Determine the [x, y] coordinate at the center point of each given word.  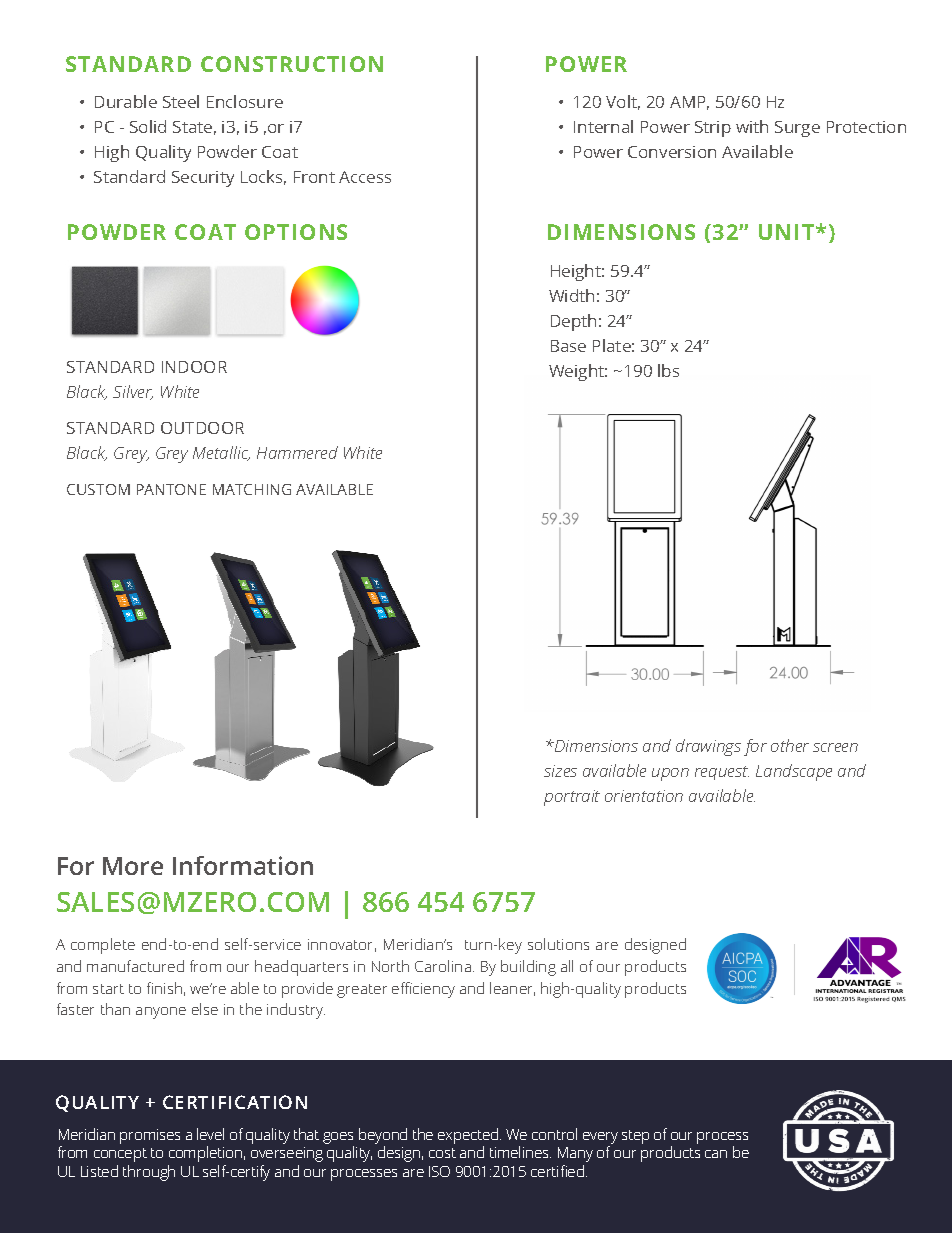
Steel [181, 101]
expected [469, 1136]
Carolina [444, 966]
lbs [668, 370]
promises [150, 1136]
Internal [603, 126]
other [790, 745]
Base [568, 346]
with [752, 126]
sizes [560, 771]
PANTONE [171, 489]
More [133, 866]
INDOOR [194, 367]
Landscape [794, 772]
